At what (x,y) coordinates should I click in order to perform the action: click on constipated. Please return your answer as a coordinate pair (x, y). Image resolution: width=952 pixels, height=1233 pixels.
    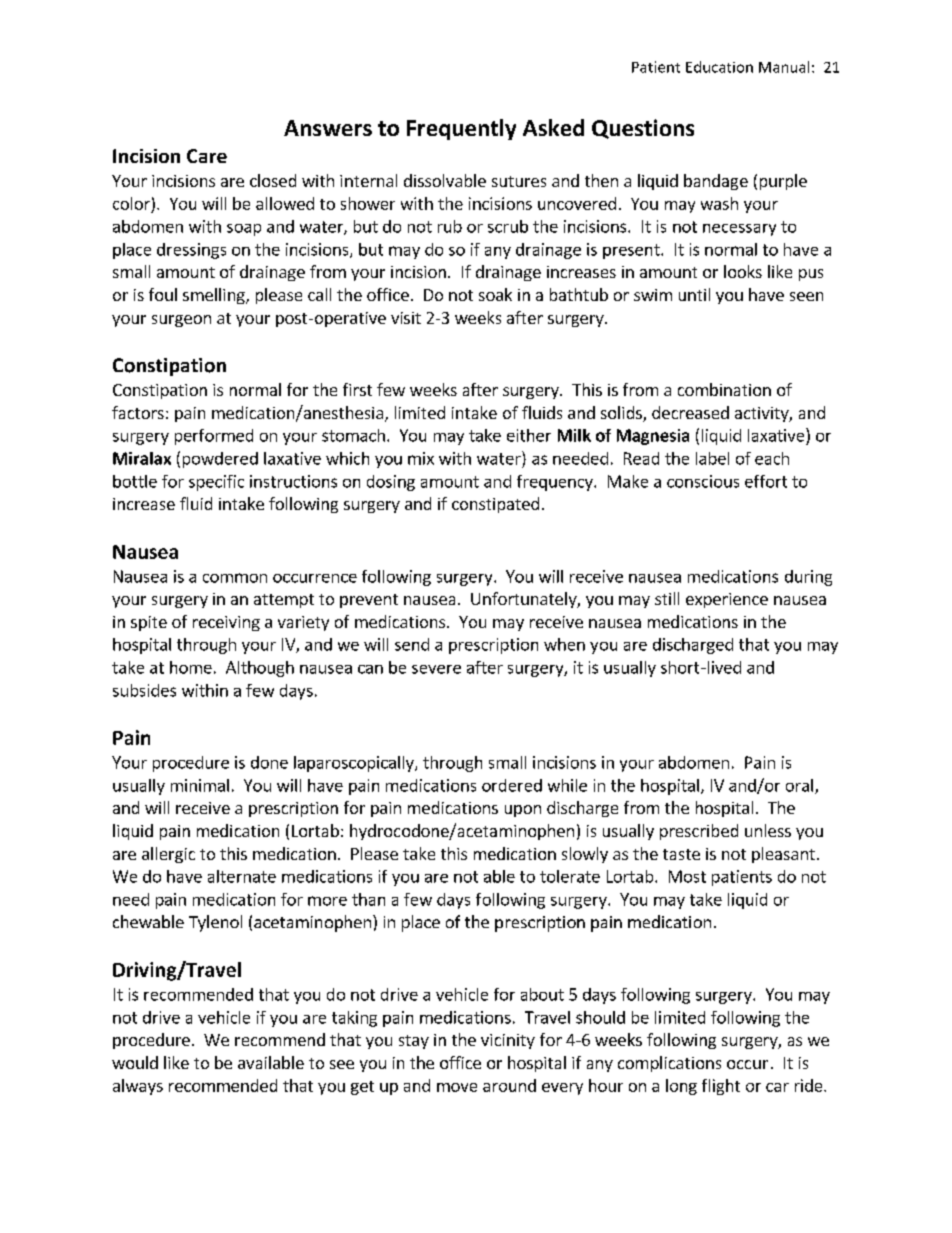
    Looking at the image, I should click on (495, 505).
